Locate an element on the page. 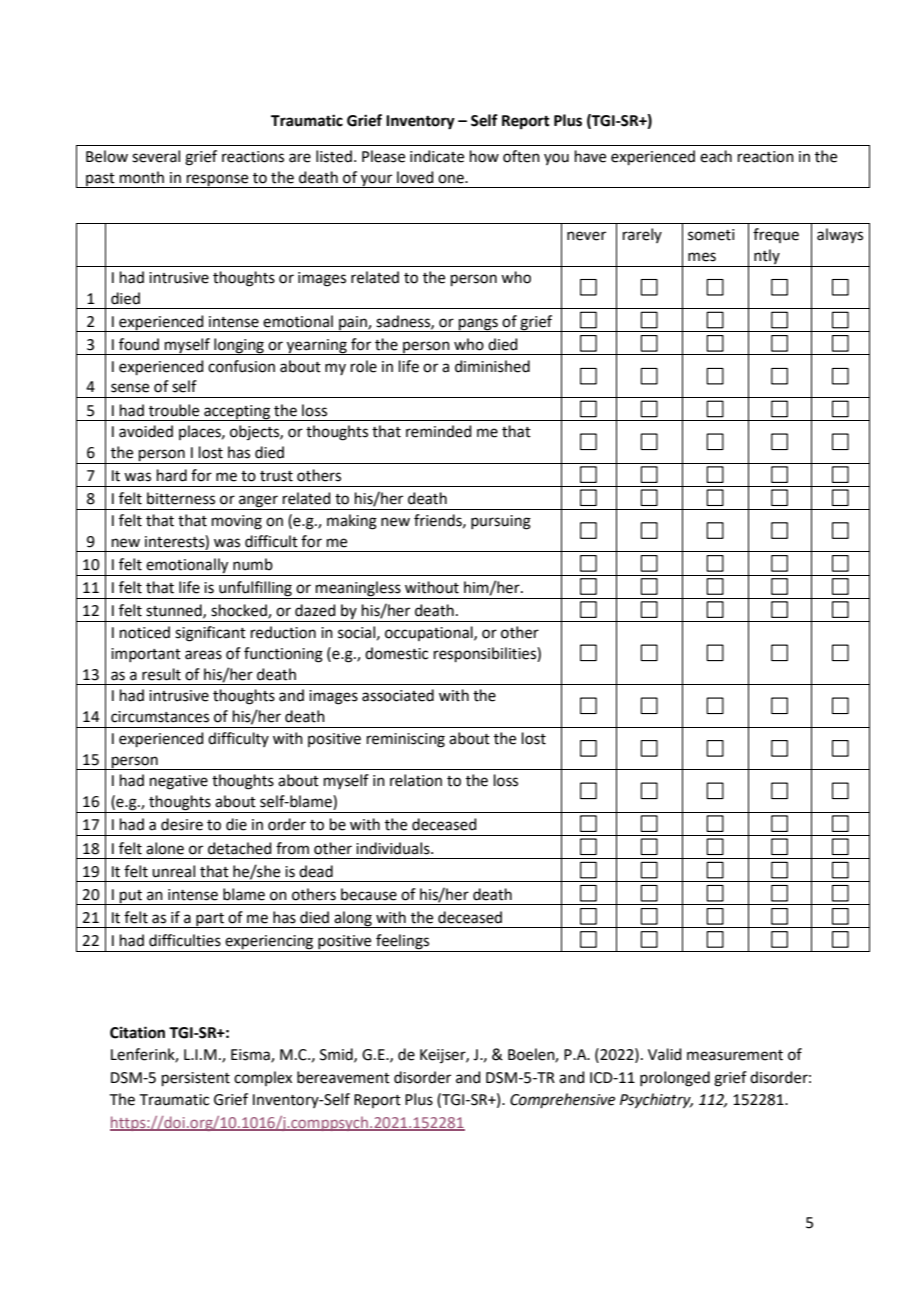 The width and height of the page is (924, 1308). diminished is located at coordinates (492, 366).
